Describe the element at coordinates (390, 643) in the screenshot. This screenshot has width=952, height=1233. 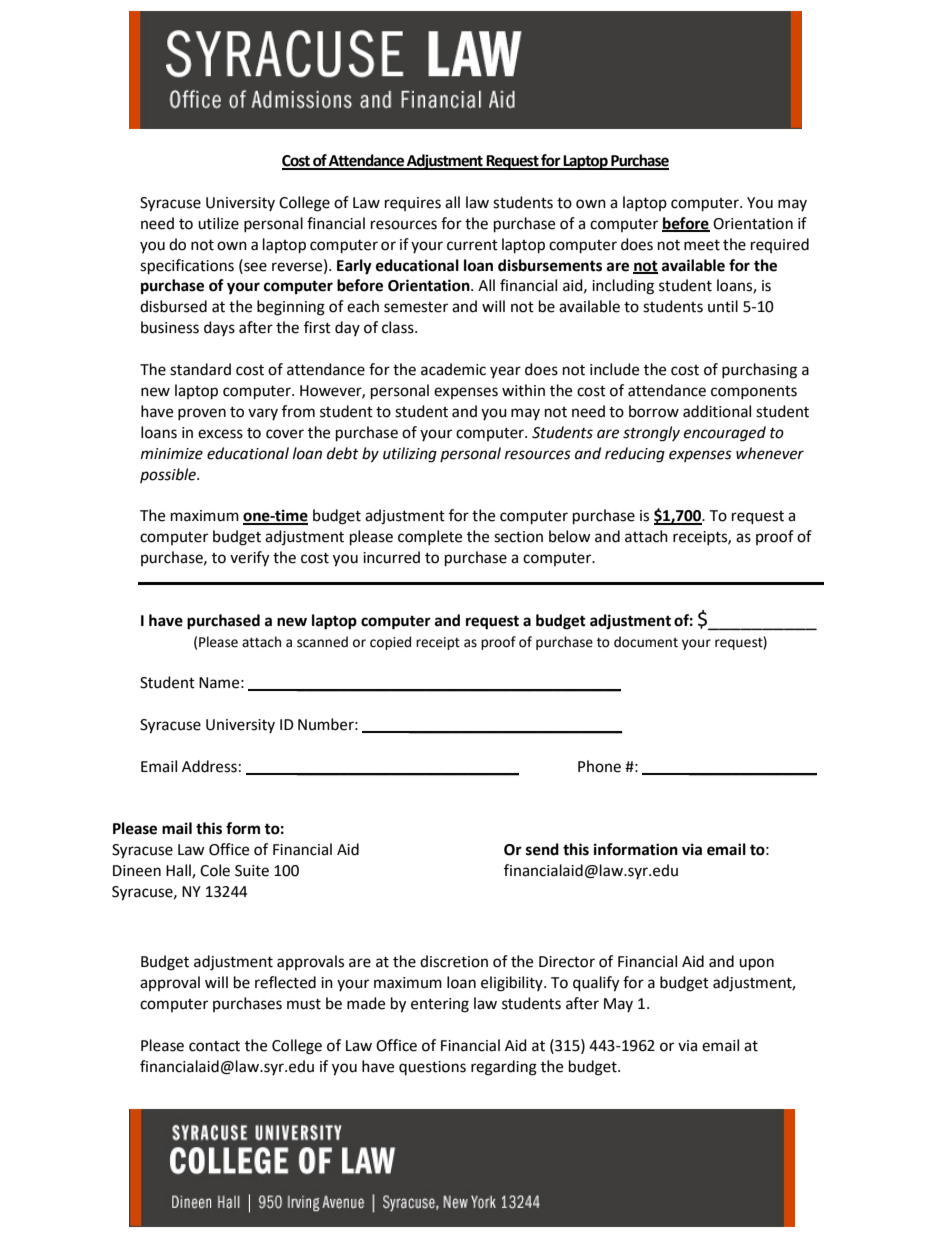
I see `copied` at that location.
